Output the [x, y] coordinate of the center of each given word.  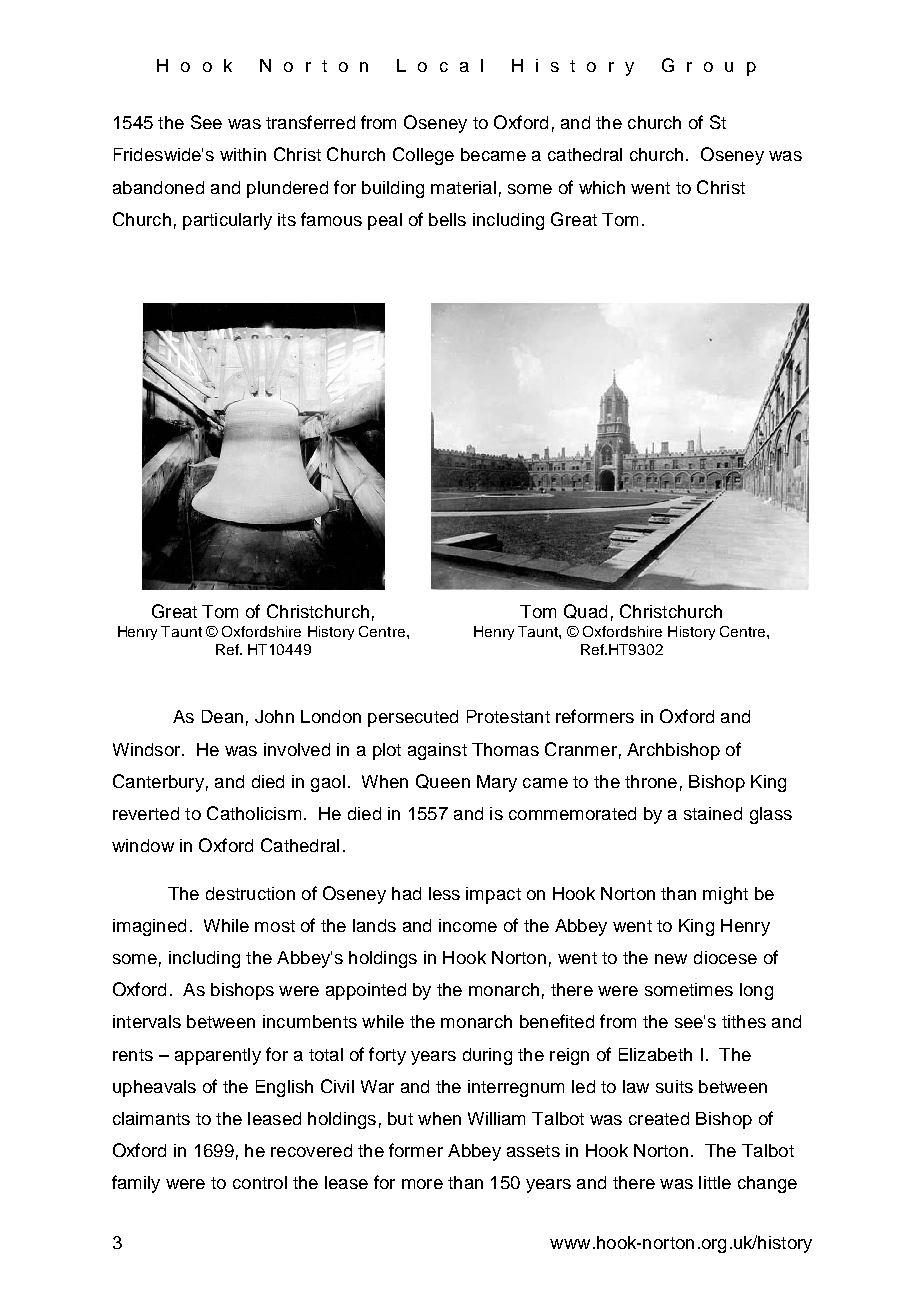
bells [447, 219]
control [260, 1182]
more [422, 1184]
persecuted [413, 718]
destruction [250, 893]
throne [651, 781]
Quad [585, 611]
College [423, 156]
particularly [227, 221]
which [602, 187]
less [444, 893]
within [243, 154]
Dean [222, 716]
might [725, 895]
